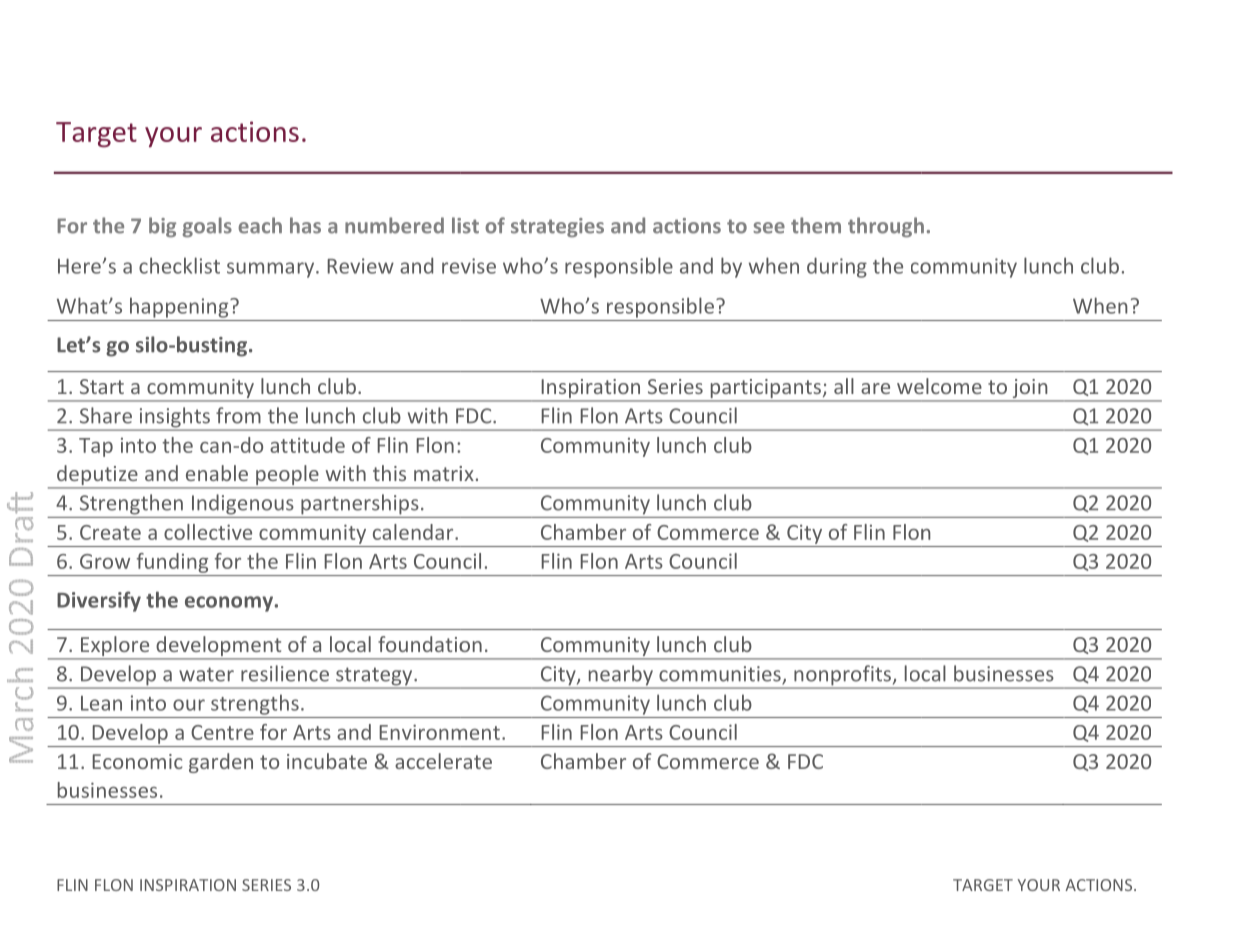 Image resolution: width=1233 pixels, height=952 pixels. I want to click on strengths, so click(255, 704).
